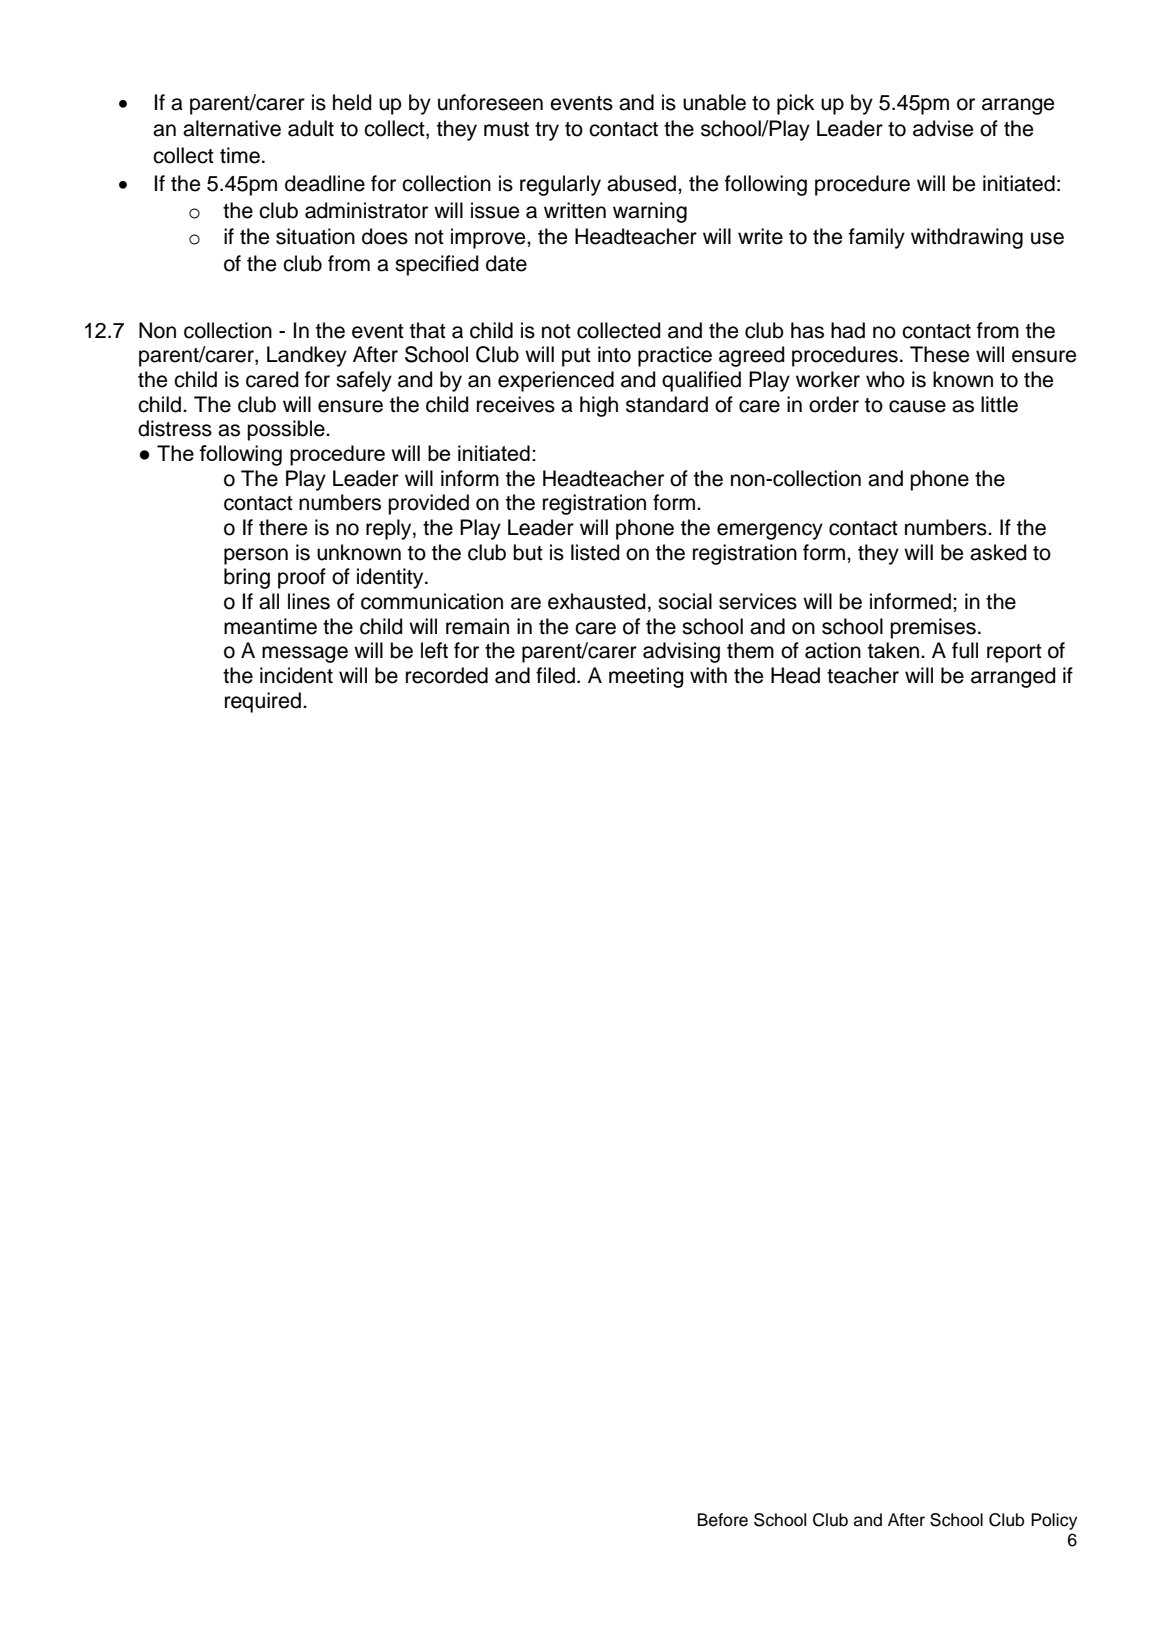 The image size is (1160, 1641). I want to click on exhausted, so click(596, 601).
